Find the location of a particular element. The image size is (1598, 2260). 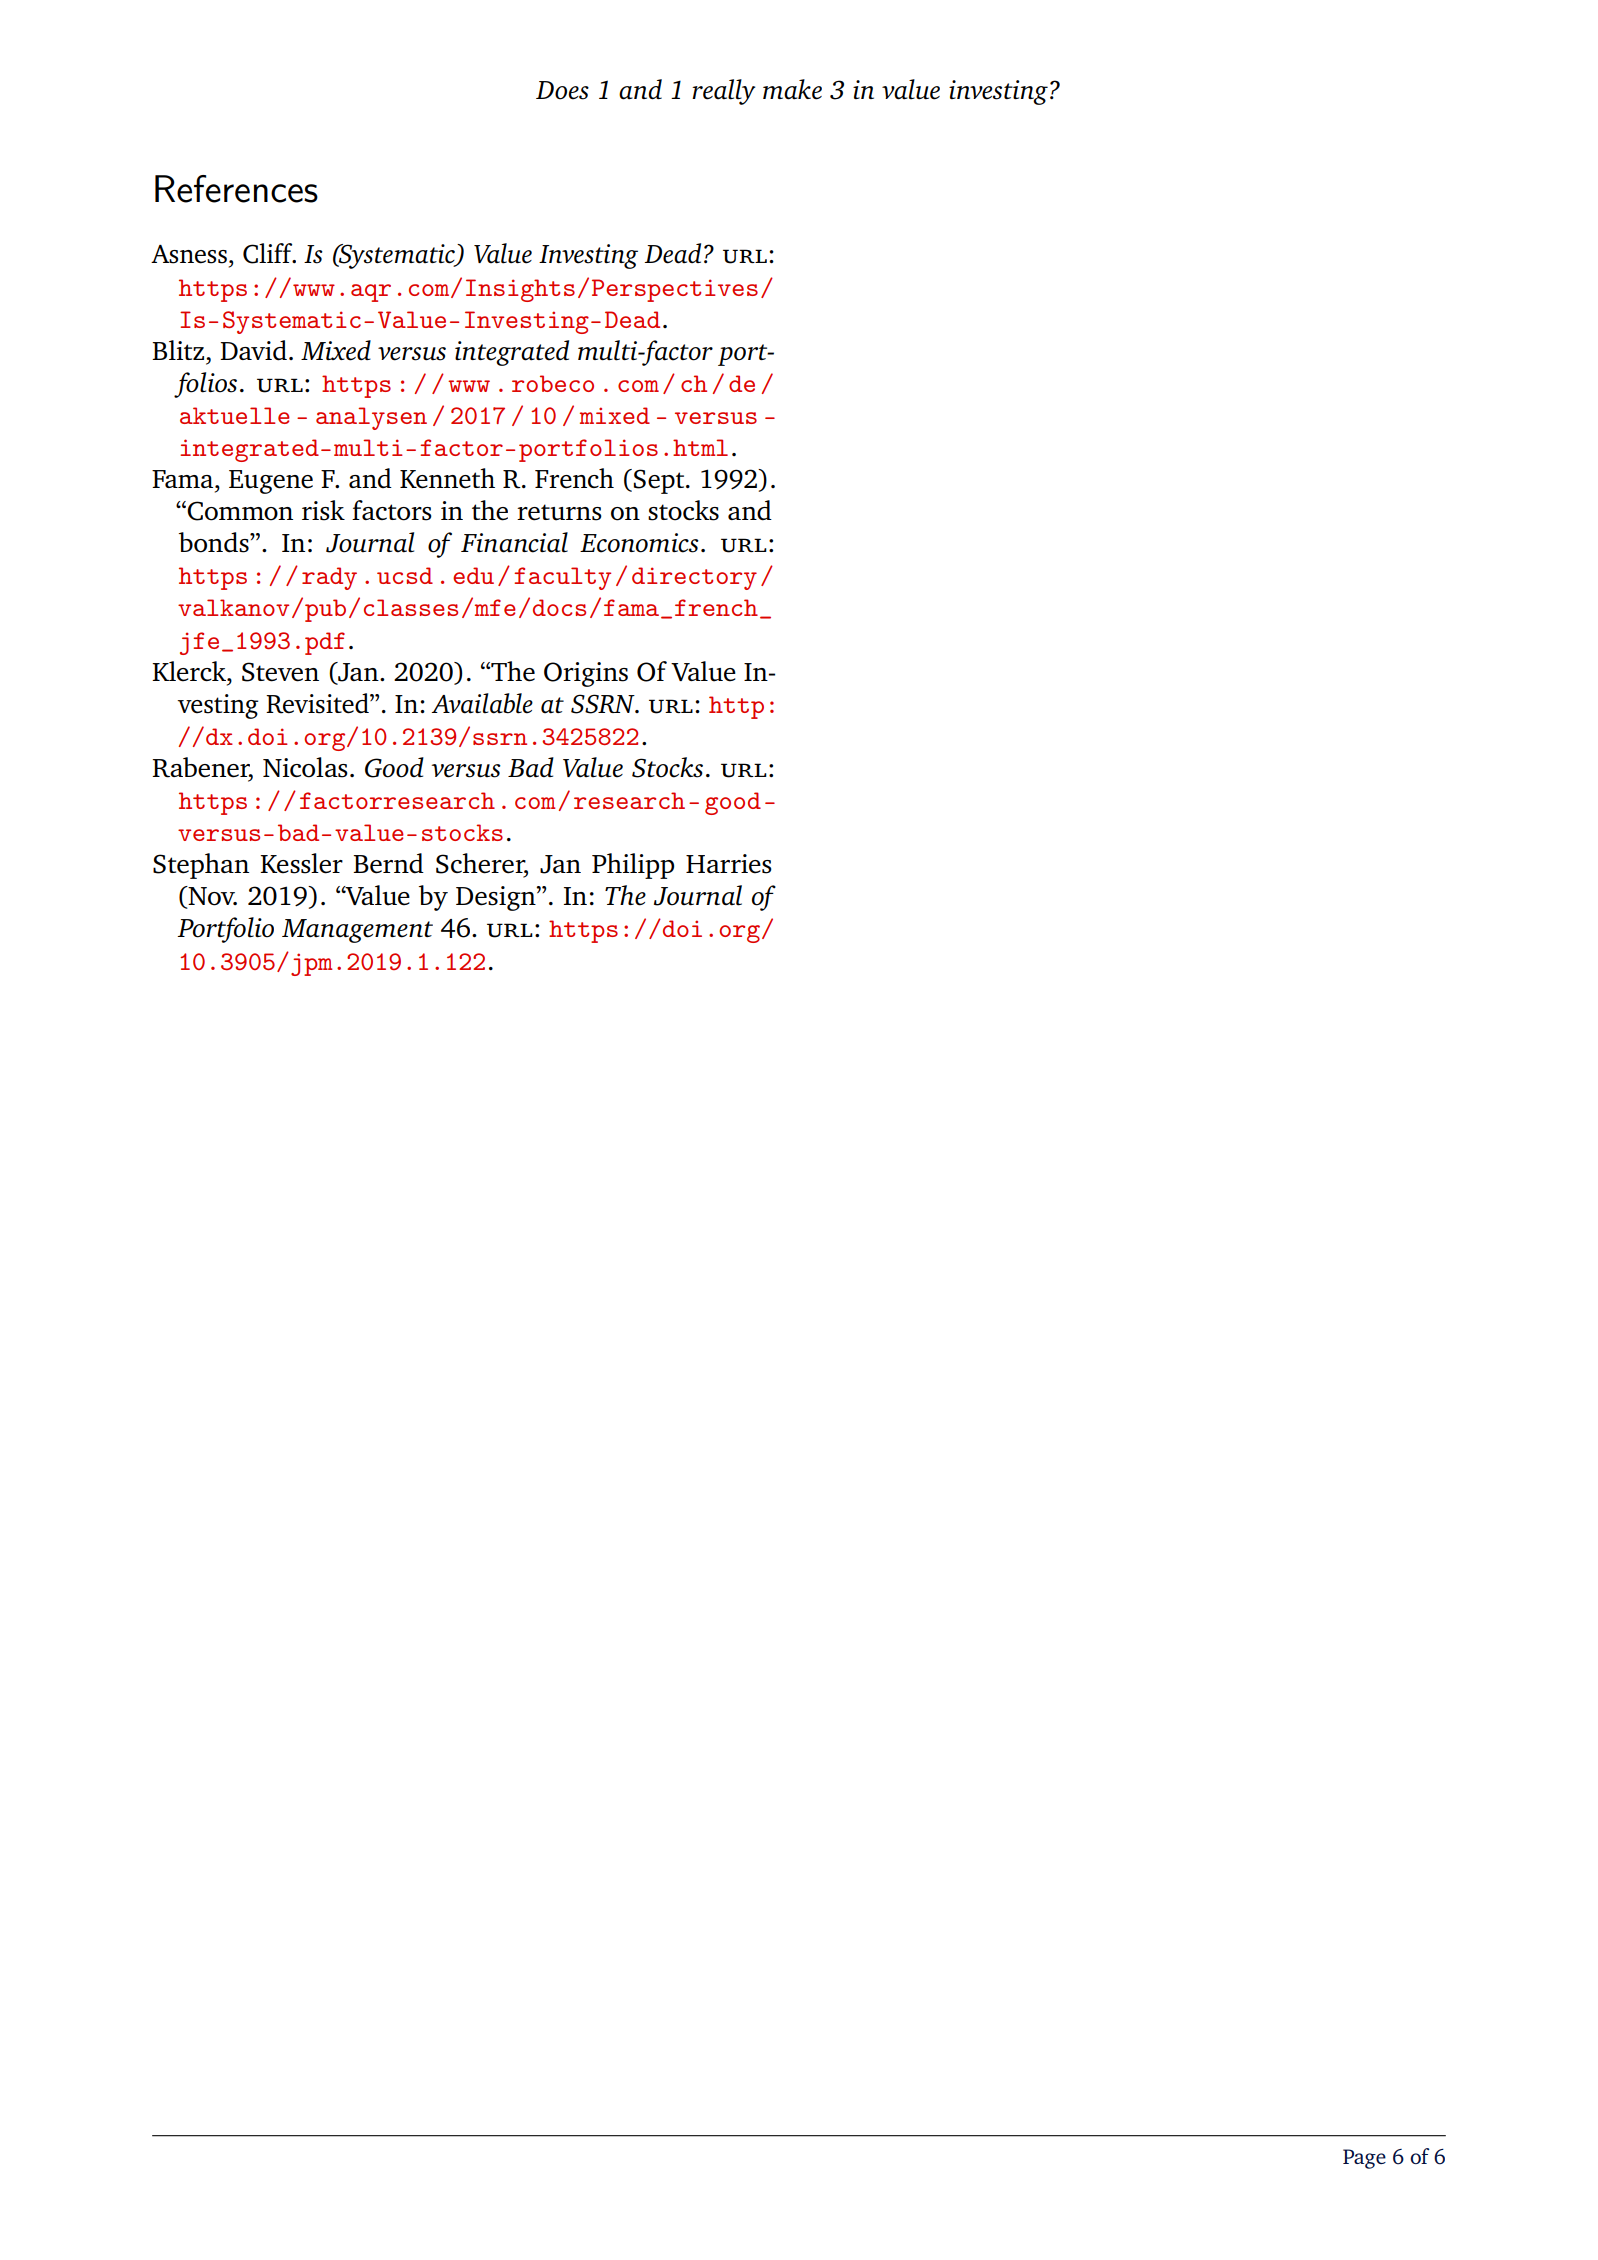

Management is located at coordinates (357, 931).
